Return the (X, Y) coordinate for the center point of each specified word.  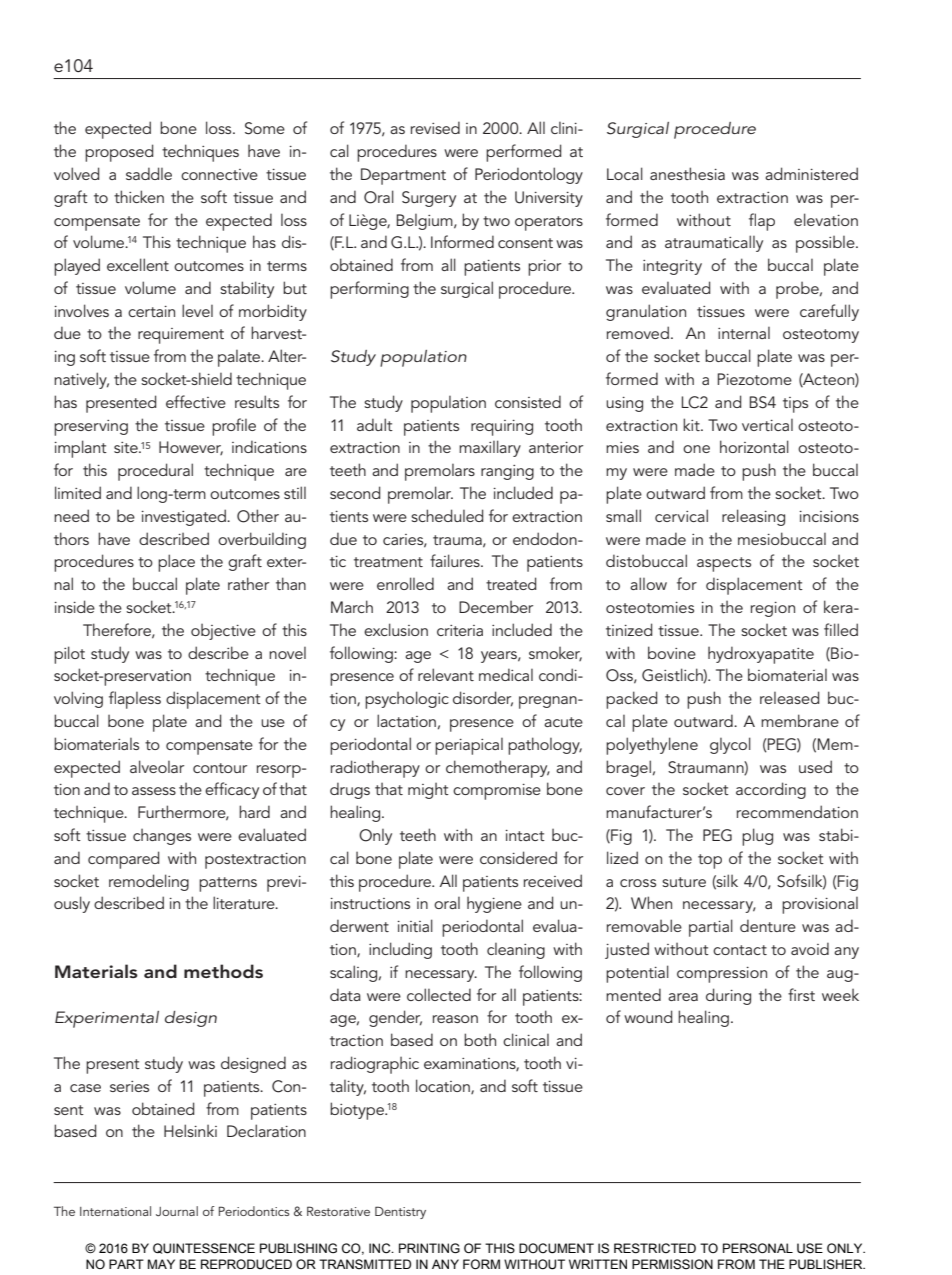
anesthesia (687, 173)
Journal (177, 1211)
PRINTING (429, 1248)
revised (435, 127)
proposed (119, 153)
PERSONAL (758, 1248)
